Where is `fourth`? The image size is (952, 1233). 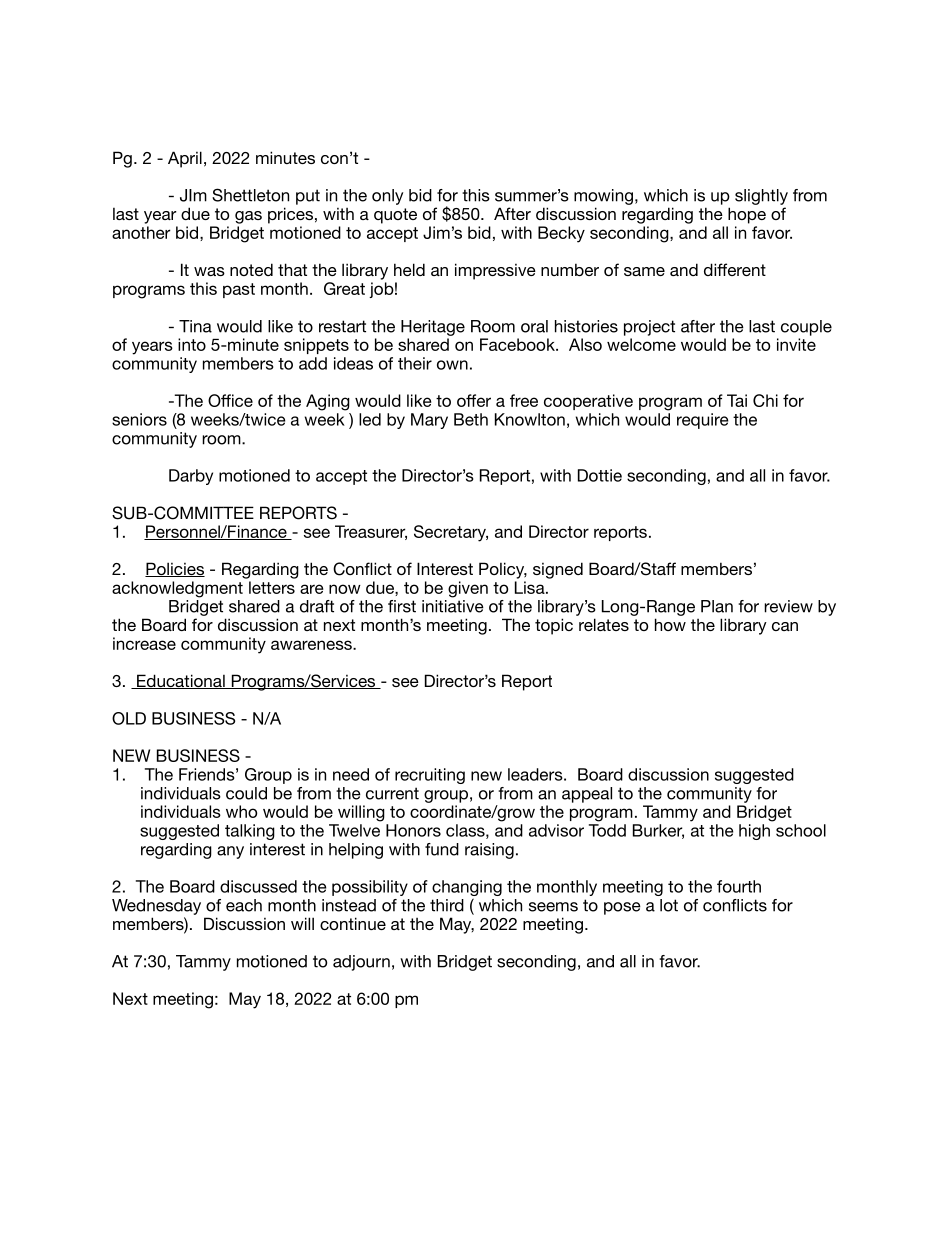
fourth is located at coordinates (739, 886).
